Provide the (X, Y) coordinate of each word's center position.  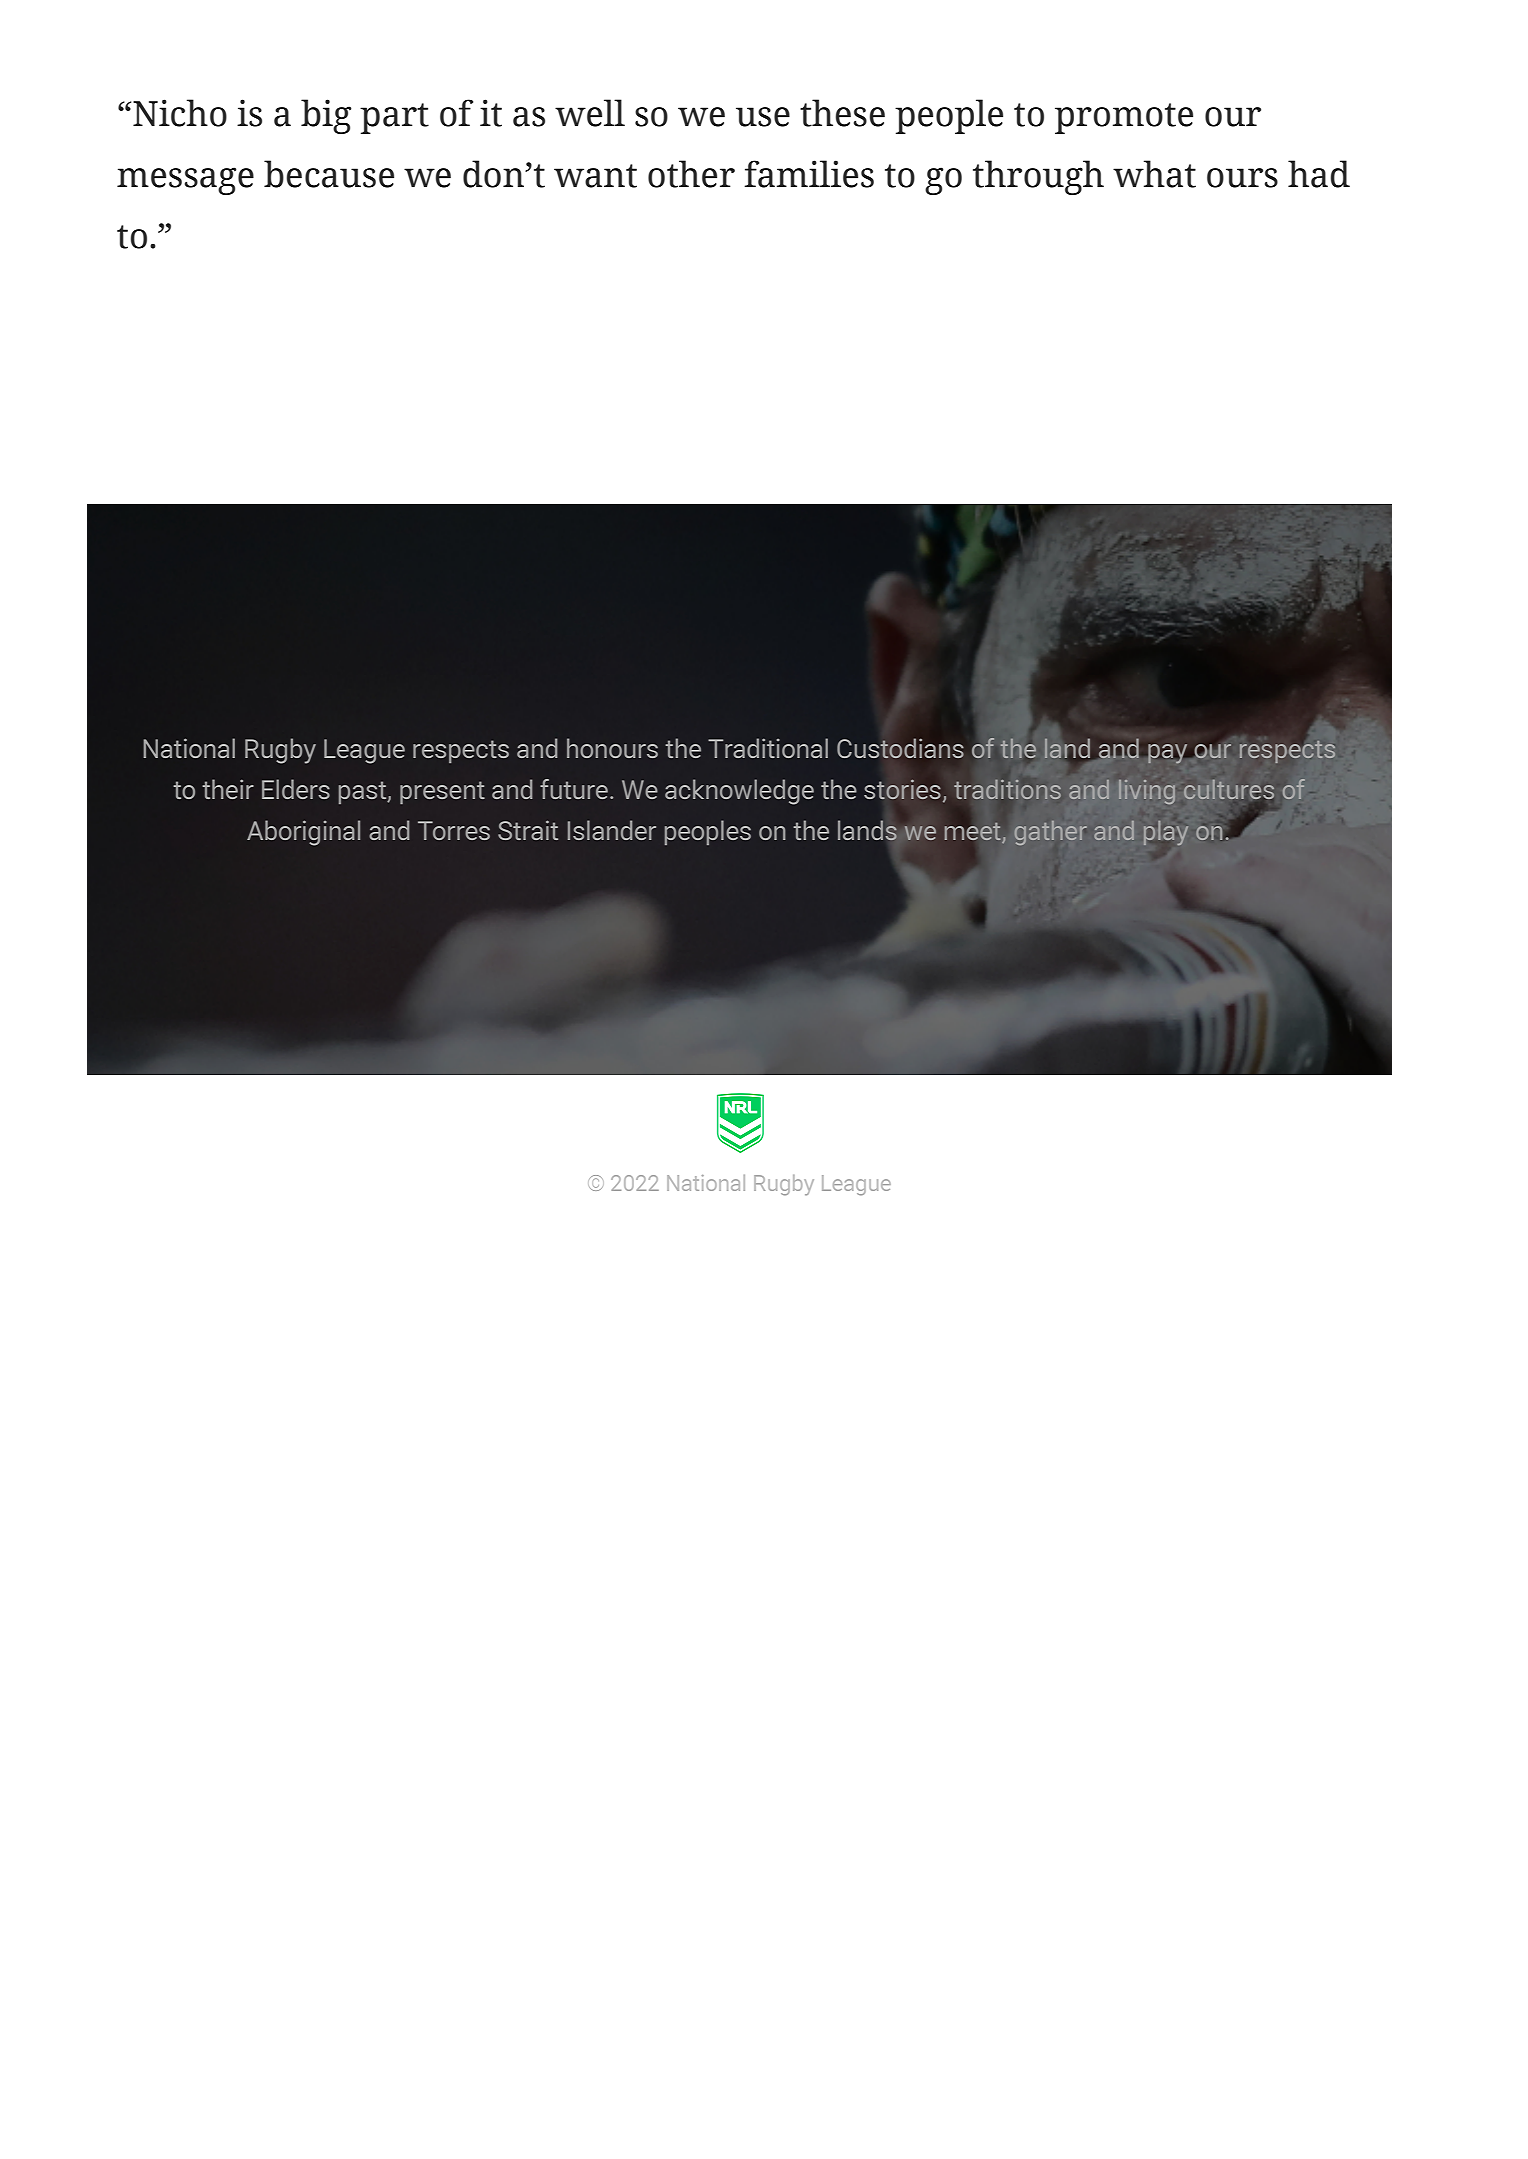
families (809, 174)
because (329, 174)
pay (1167, 754)
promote (1124, 118)
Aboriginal (303, 833)
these (842, 113)
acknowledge (739, 792)
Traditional (768, 748)
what (1154, 174)
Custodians (900, 748)
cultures (1229, 789)
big (326, 116)
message (185, 181)
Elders (296, 789)
